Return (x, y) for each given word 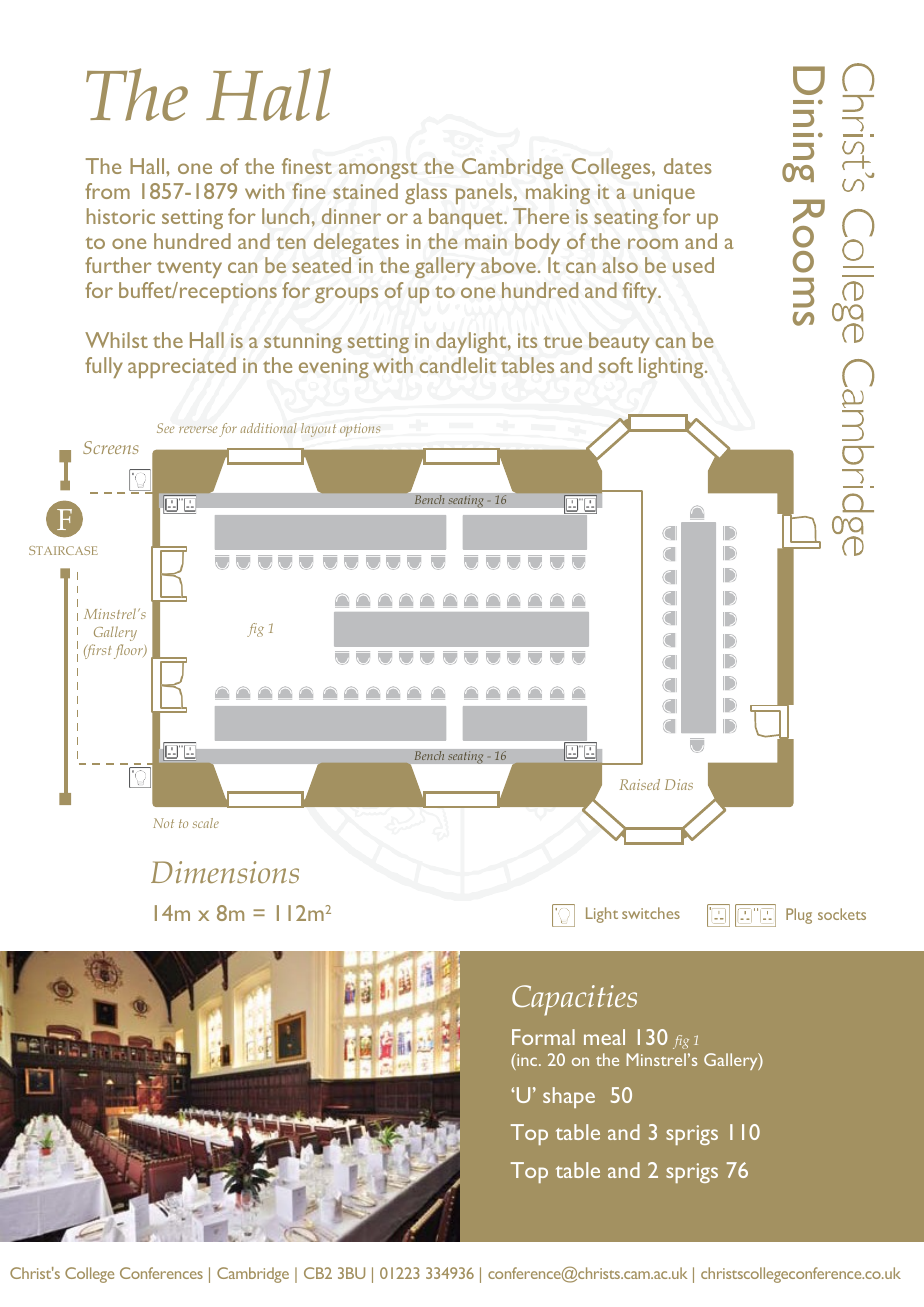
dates (688, 166)
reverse (198, 429)
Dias (679, 784)
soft (616, 365)
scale (206, 823)
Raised (640, 784)
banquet (467, 218)
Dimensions (225, 872)
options (360, 430)
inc (527, 1059)
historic (121, 216)
